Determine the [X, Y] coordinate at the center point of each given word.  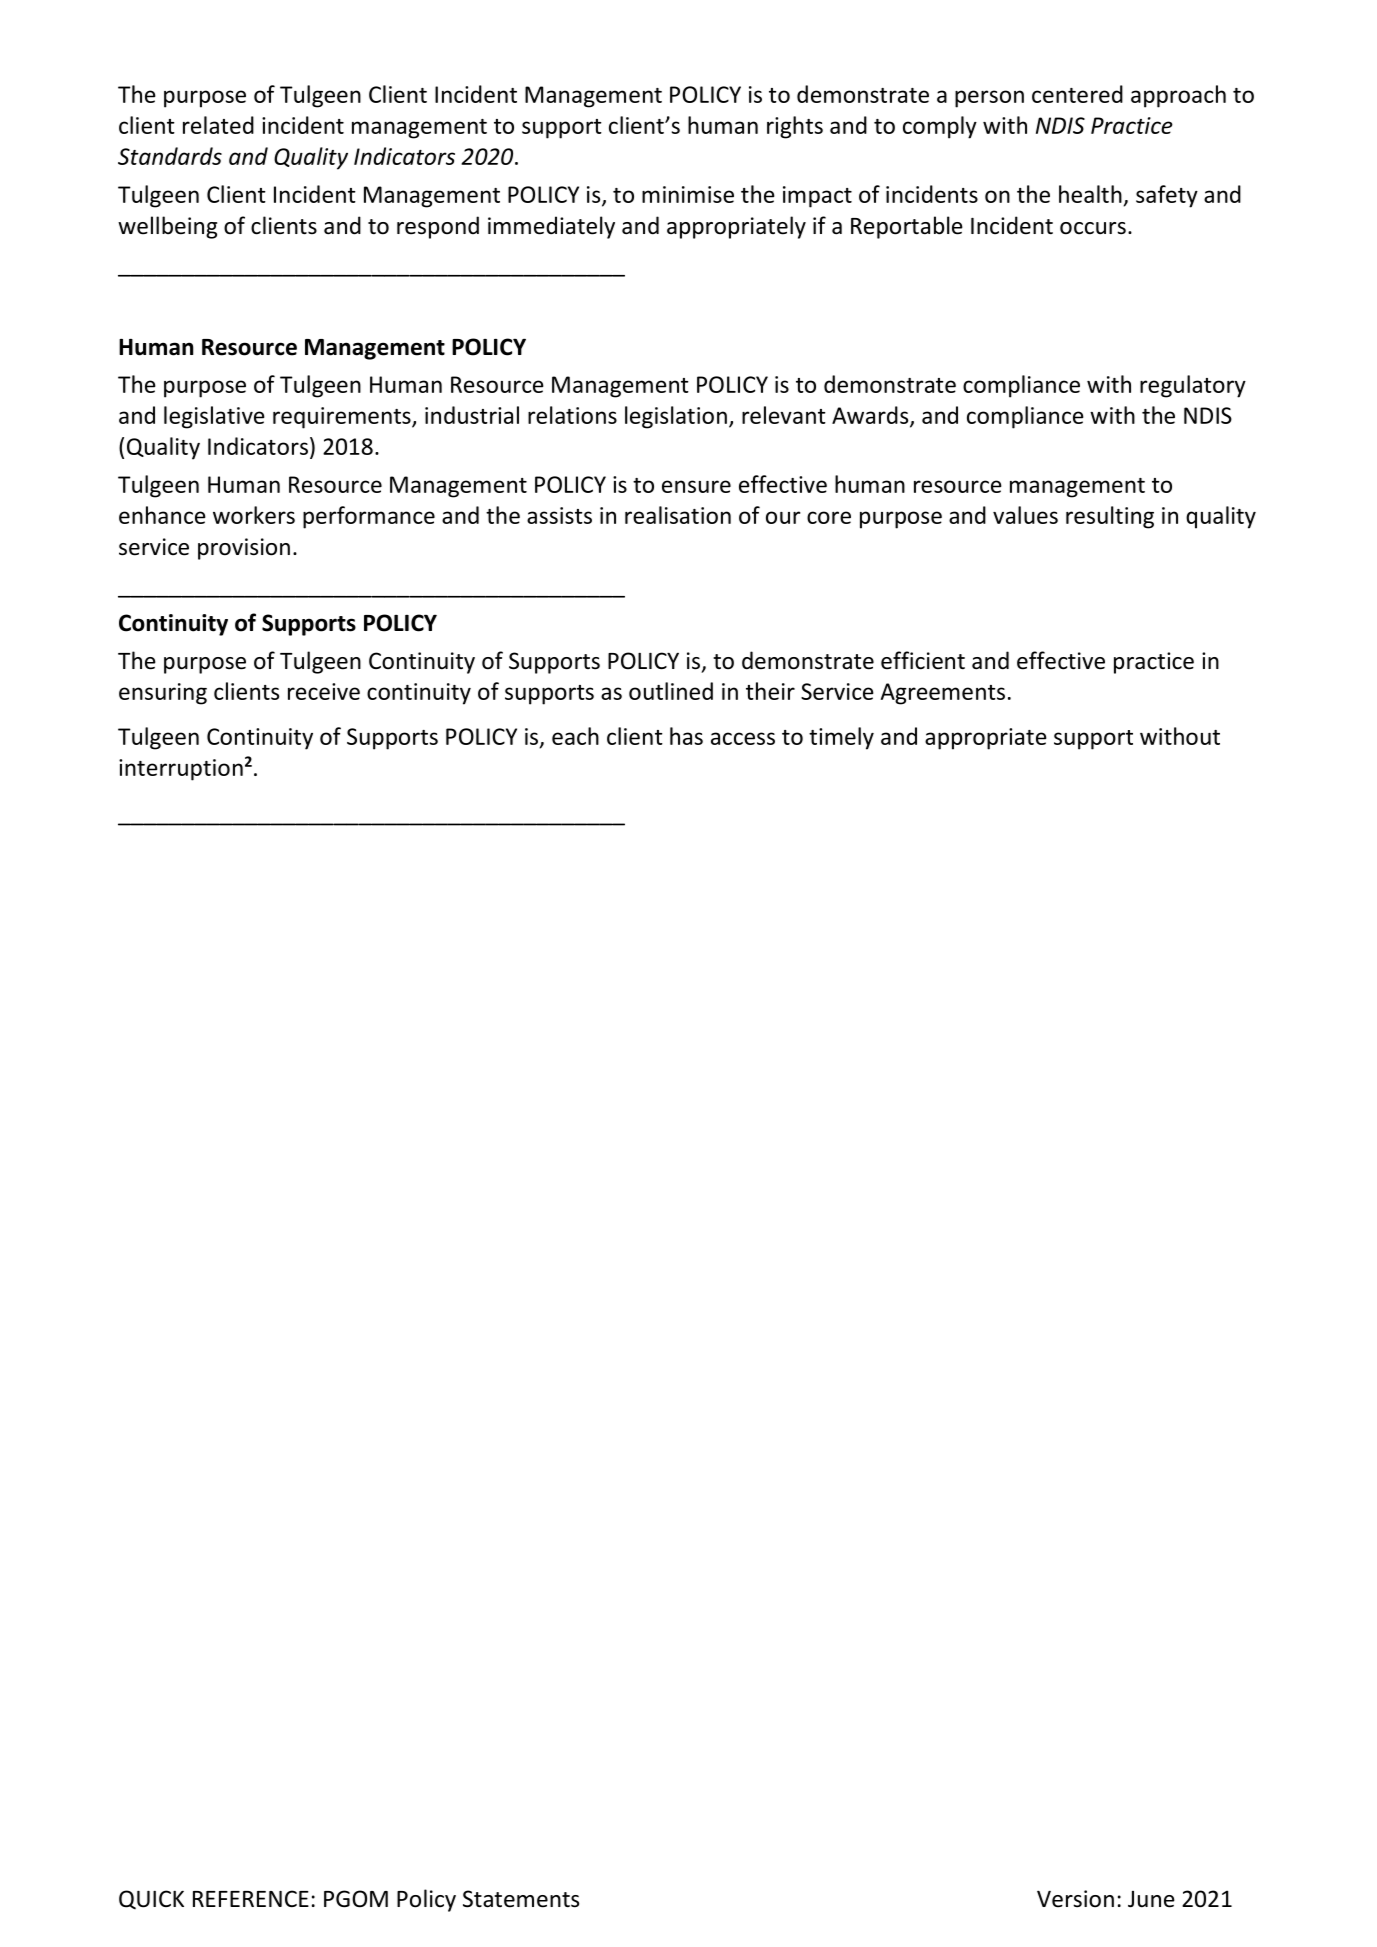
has [686, 736]
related [218, 125]
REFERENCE [251, 1898]
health [1090, 194]
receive [324, 691]
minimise [688, 194]
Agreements [943, 694]
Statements [521, 1899]
